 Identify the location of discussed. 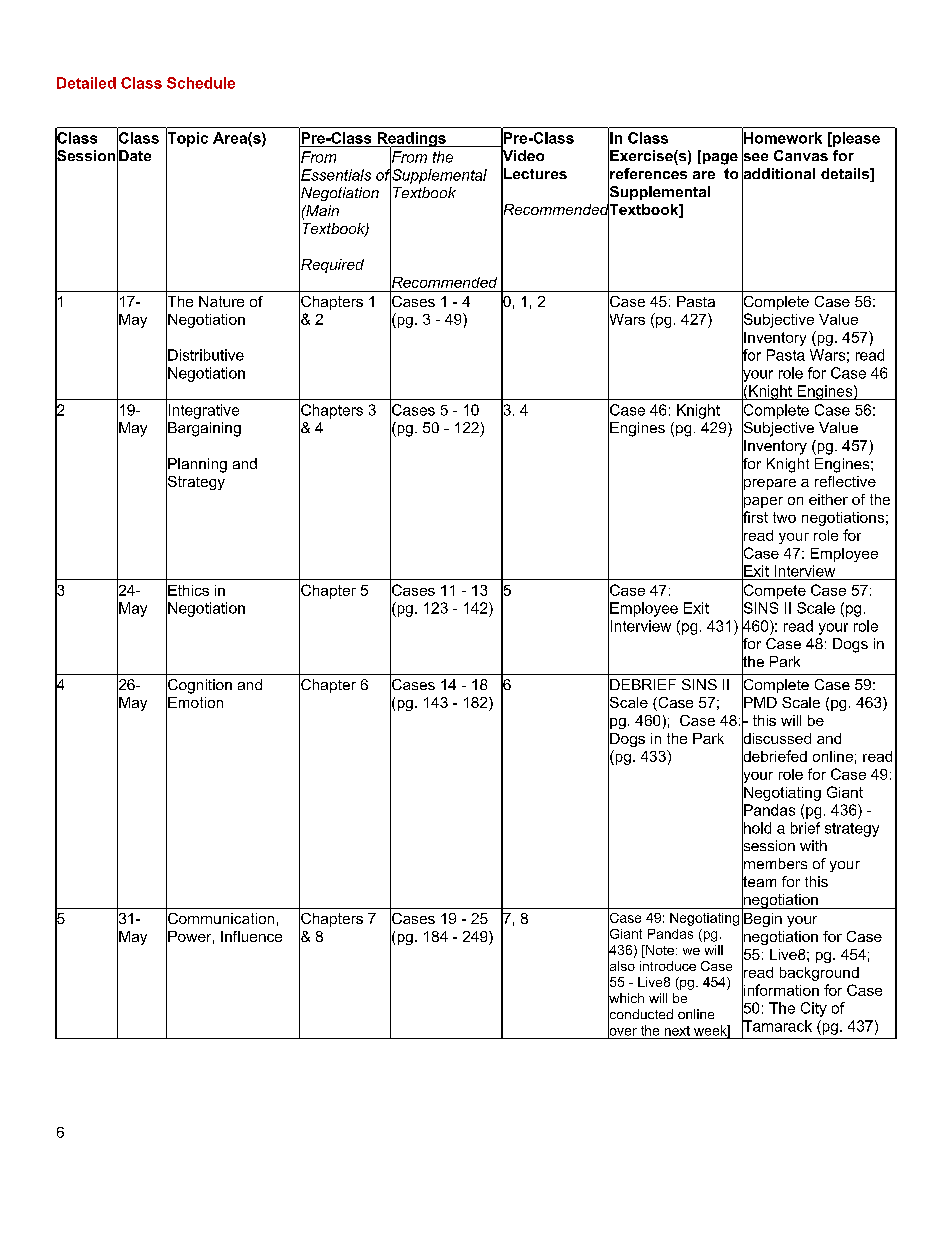
(776, 738).
